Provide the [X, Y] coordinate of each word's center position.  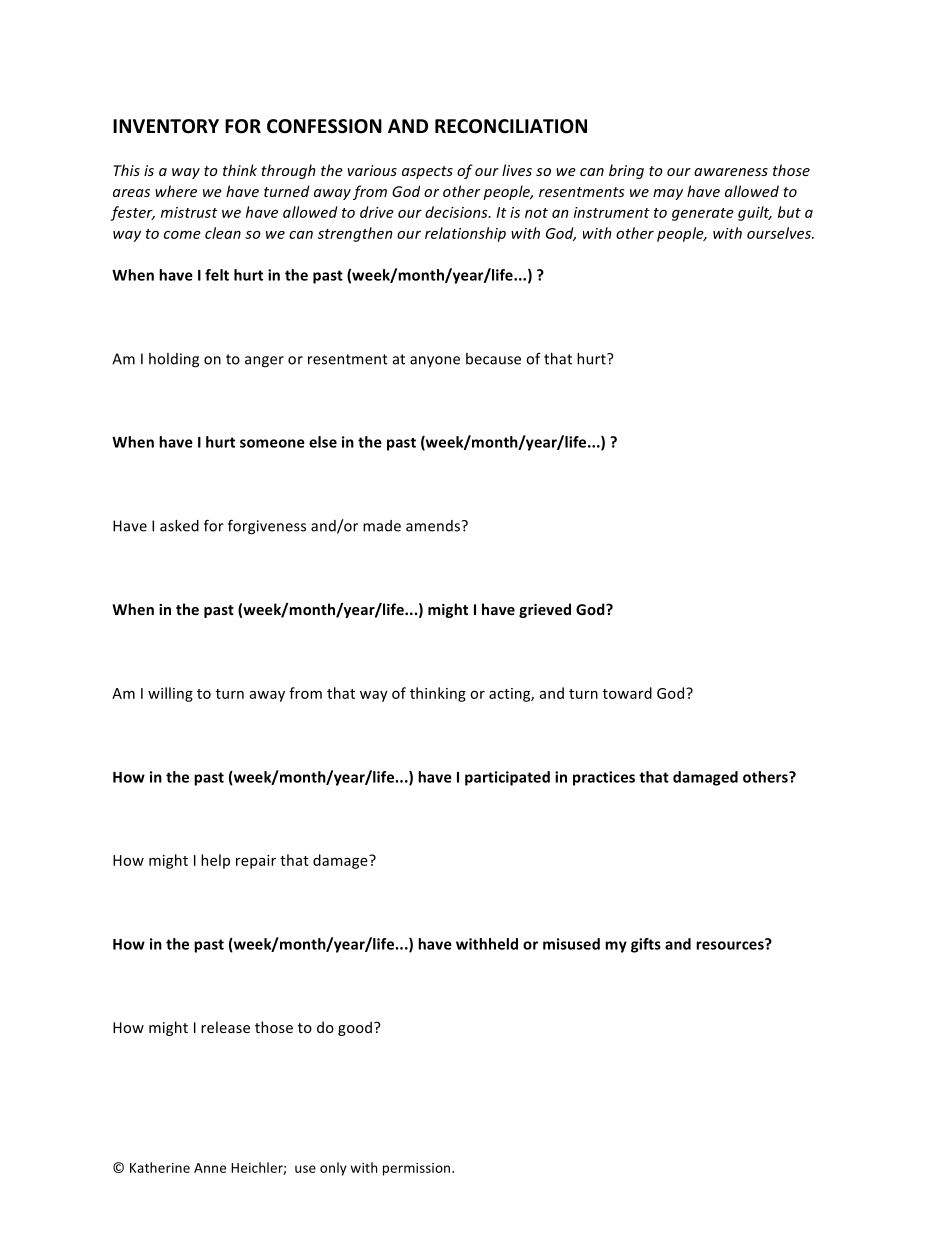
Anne [210, 1168]
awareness [731, 172]
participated [507, 778]
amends [433, 526]
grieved [545, 610]
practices [604, 778]
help [215, 861]
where [176, 191]
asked [179, 526]
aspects [427, 172]
